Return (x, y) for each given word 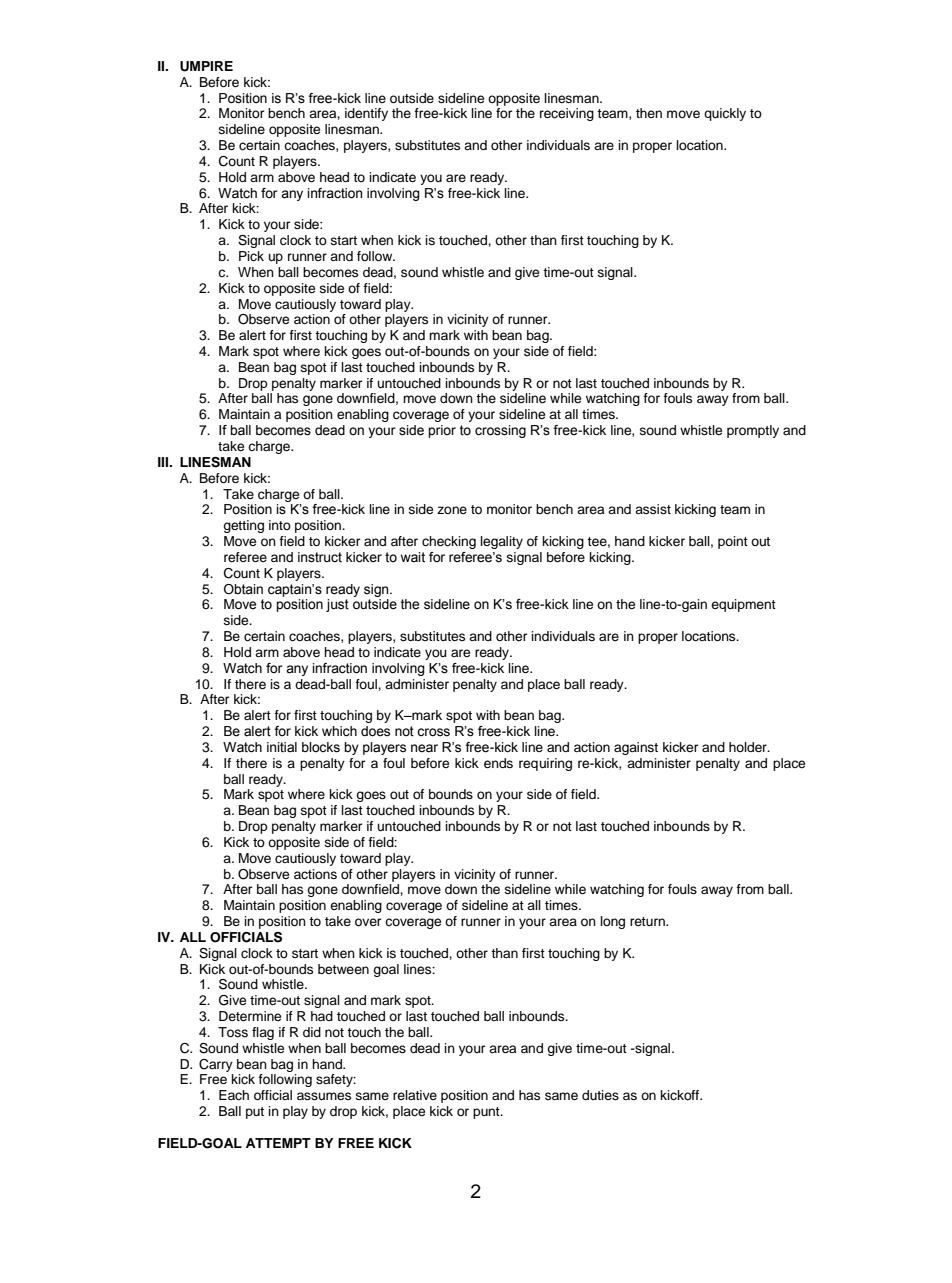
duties (600, 1095)
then (649, 113)
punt (487, 1113)
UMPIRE (206, 66)
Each (234, 1095)
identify (366, 114)
